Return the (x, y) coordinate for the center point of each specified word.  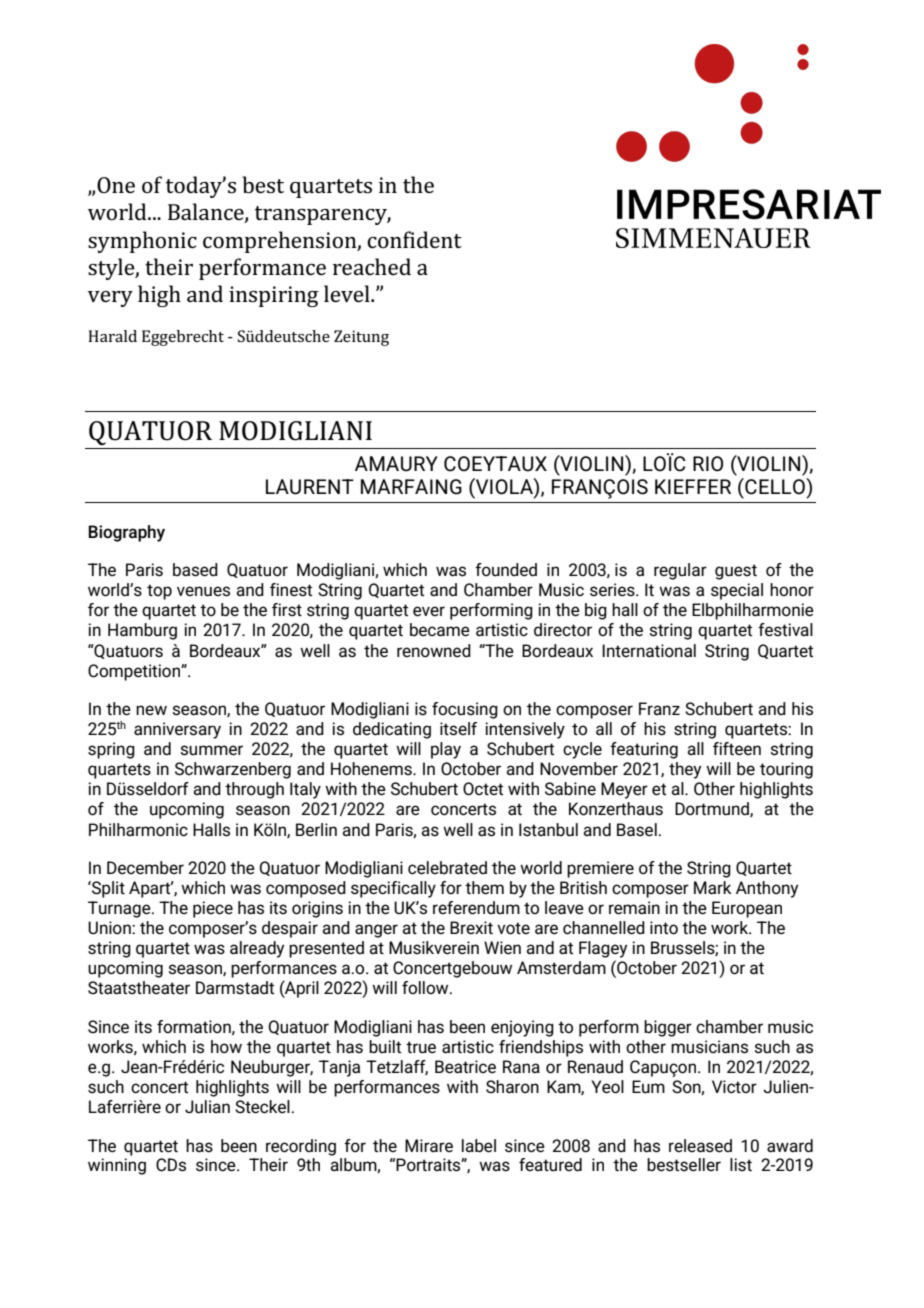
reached (372, 266)
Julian (207, 1107)
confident (414, 239)
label (479, 1146)
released (700, 1146)
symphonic (142, 242)
